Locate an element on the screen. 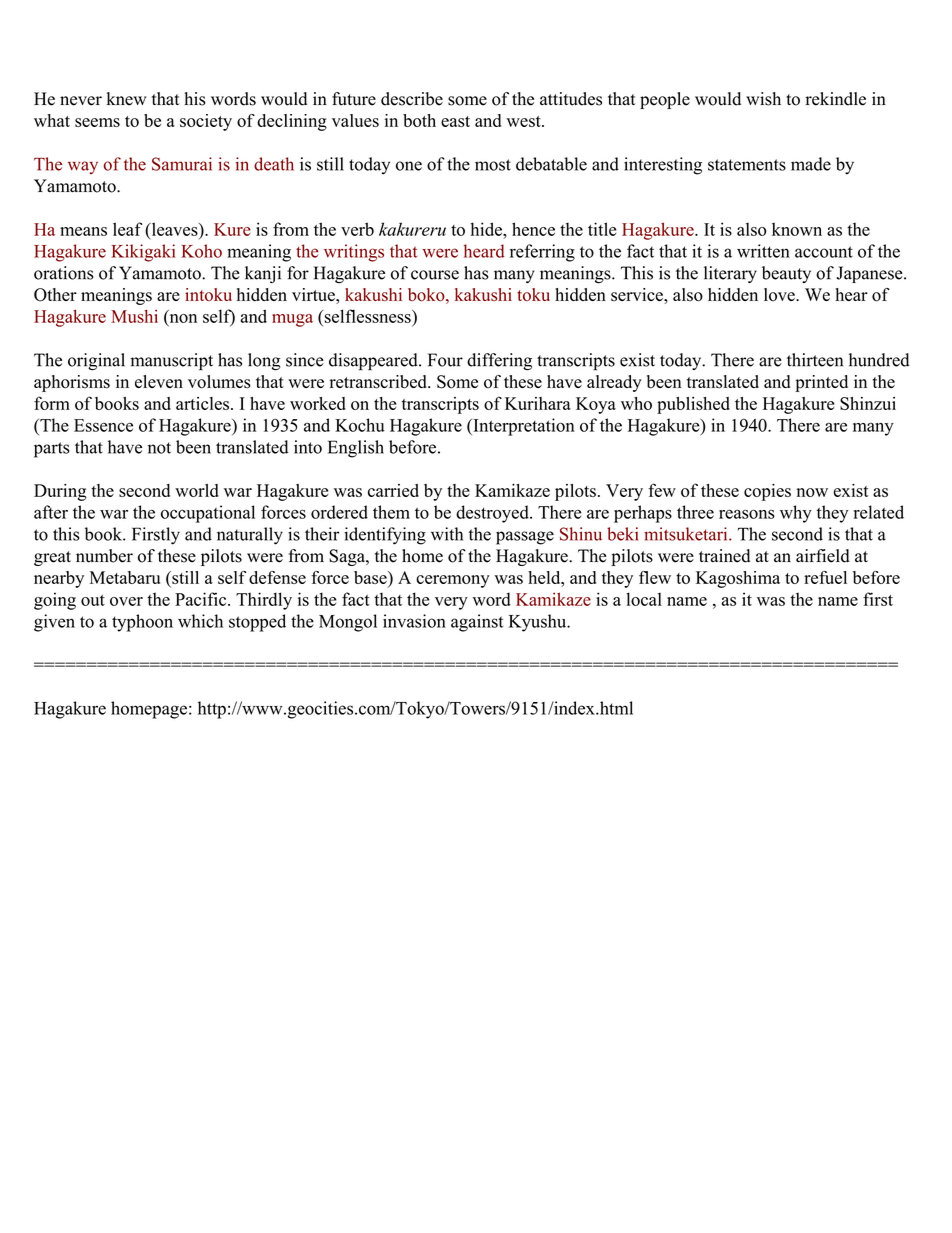  knew is located at coordinates (126, 99).
